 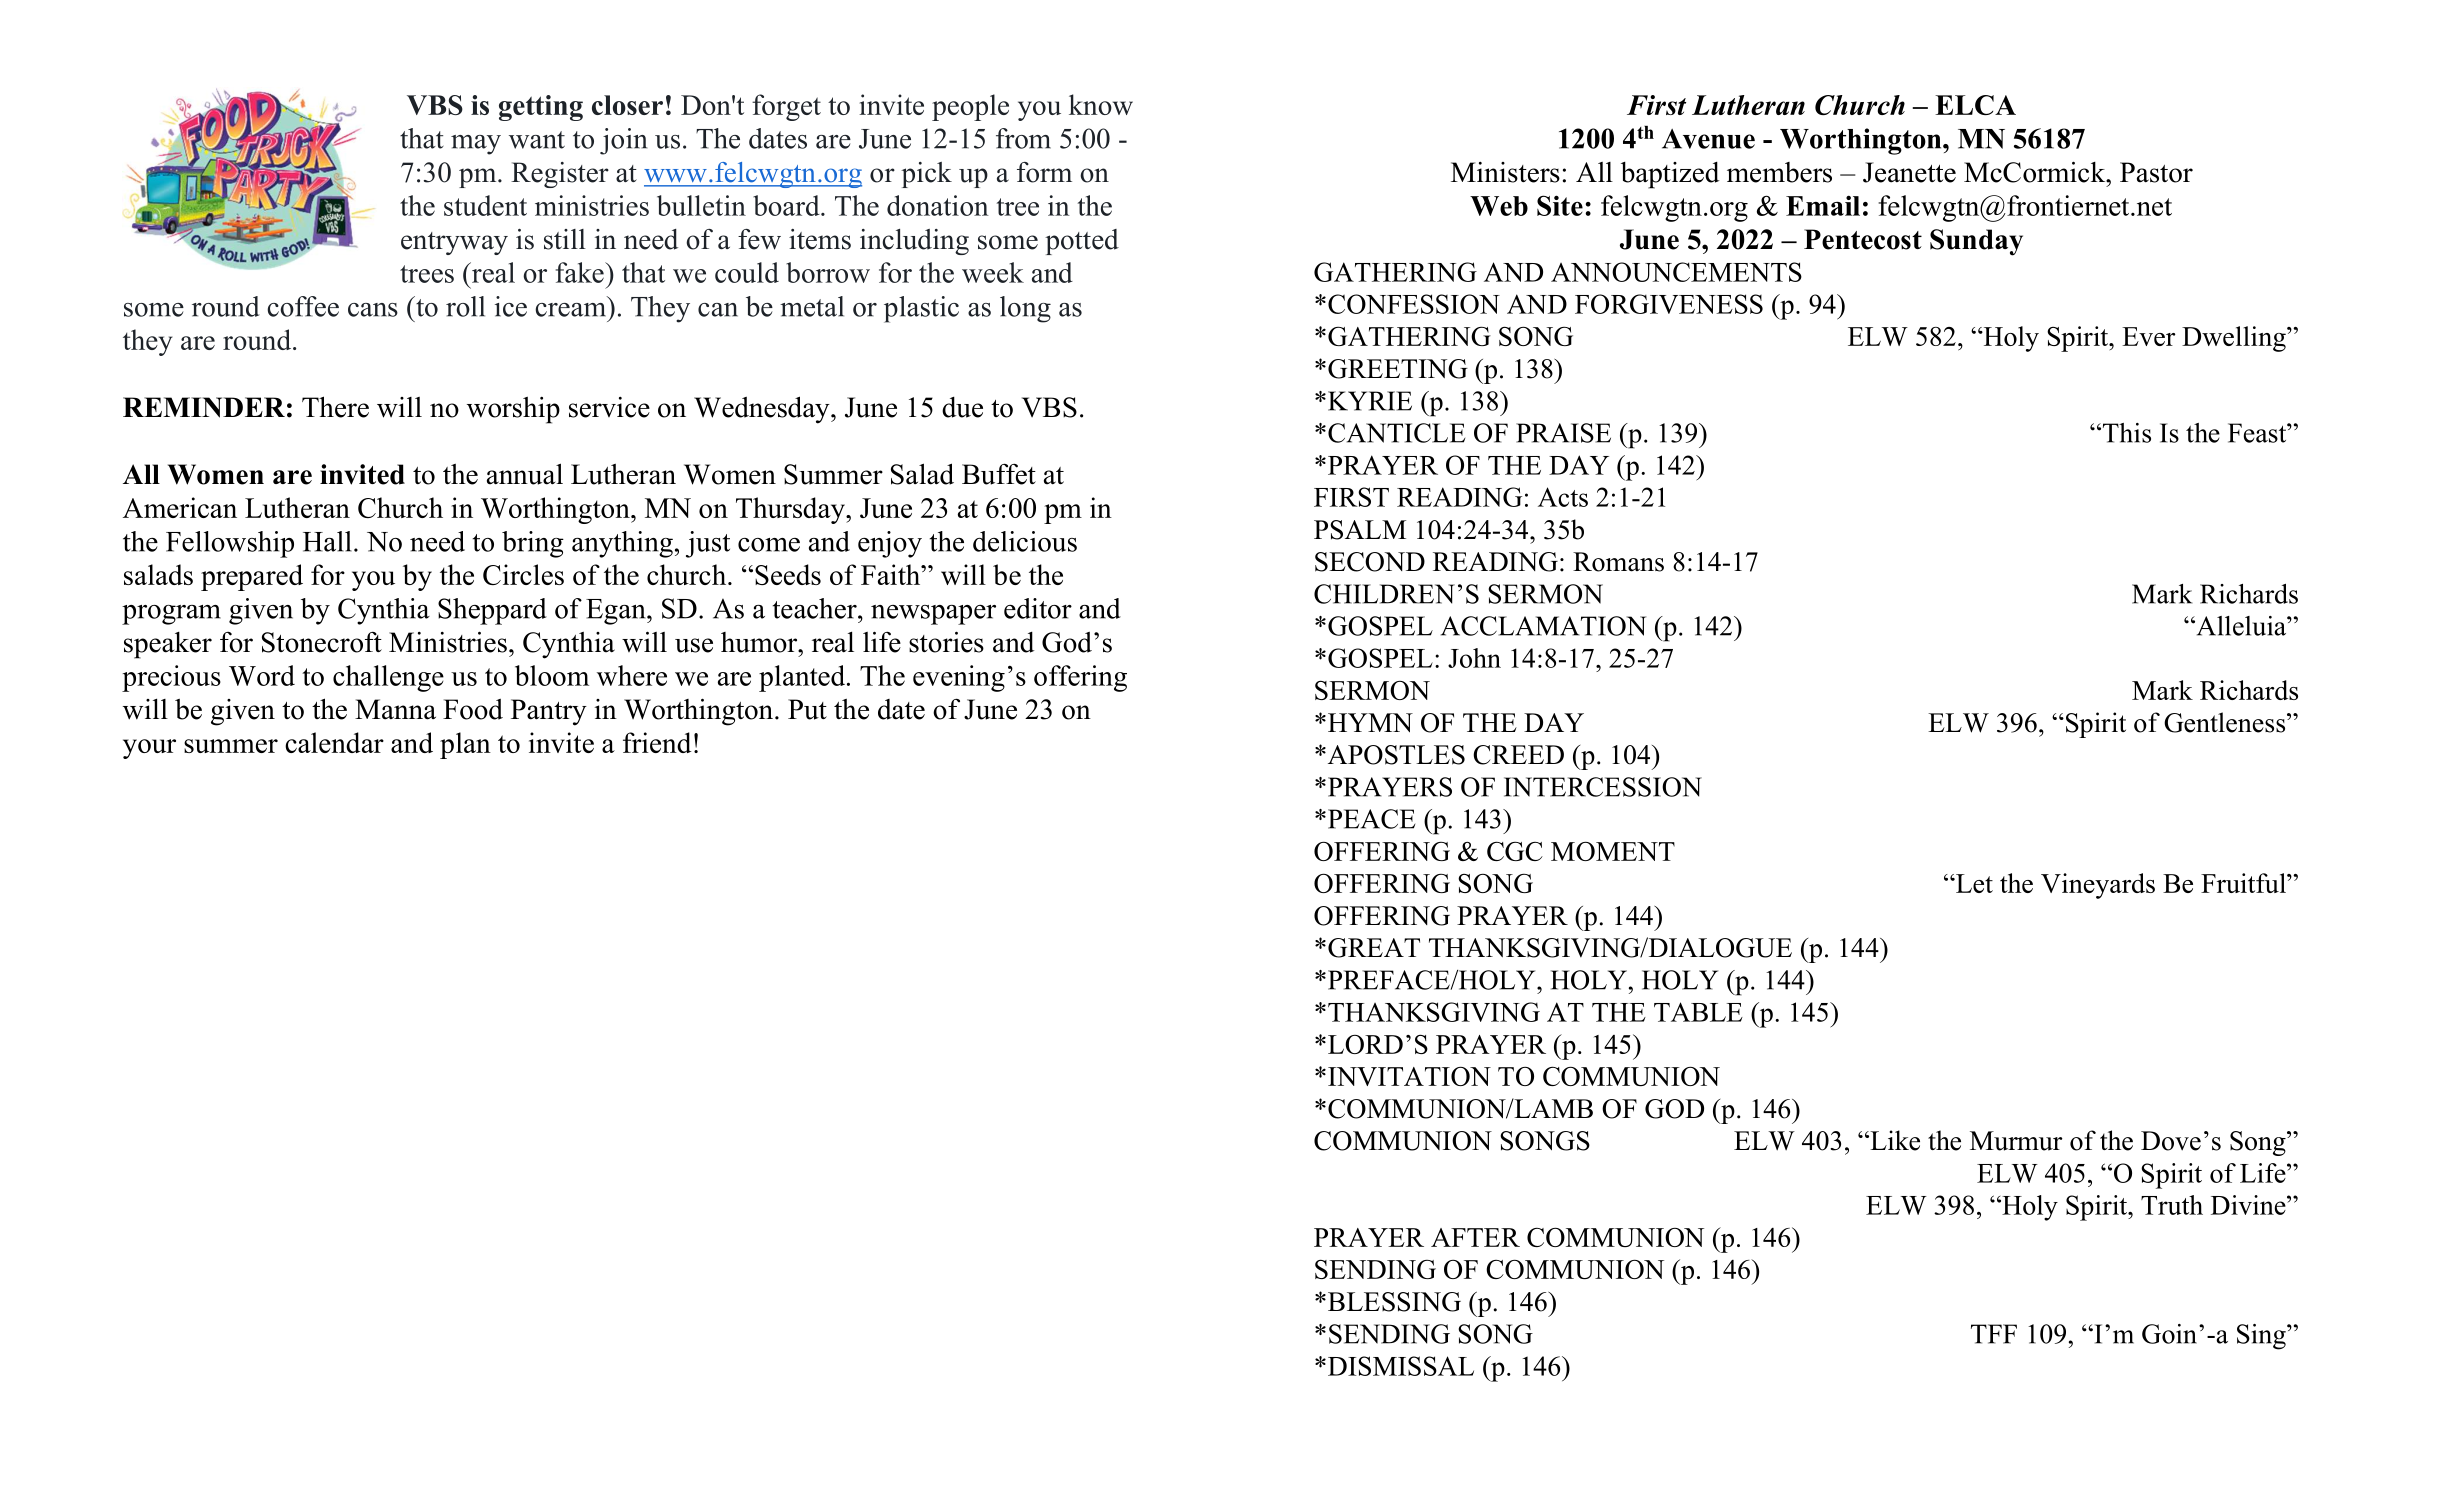 I want to click on your, so click(x=149, y=749).
